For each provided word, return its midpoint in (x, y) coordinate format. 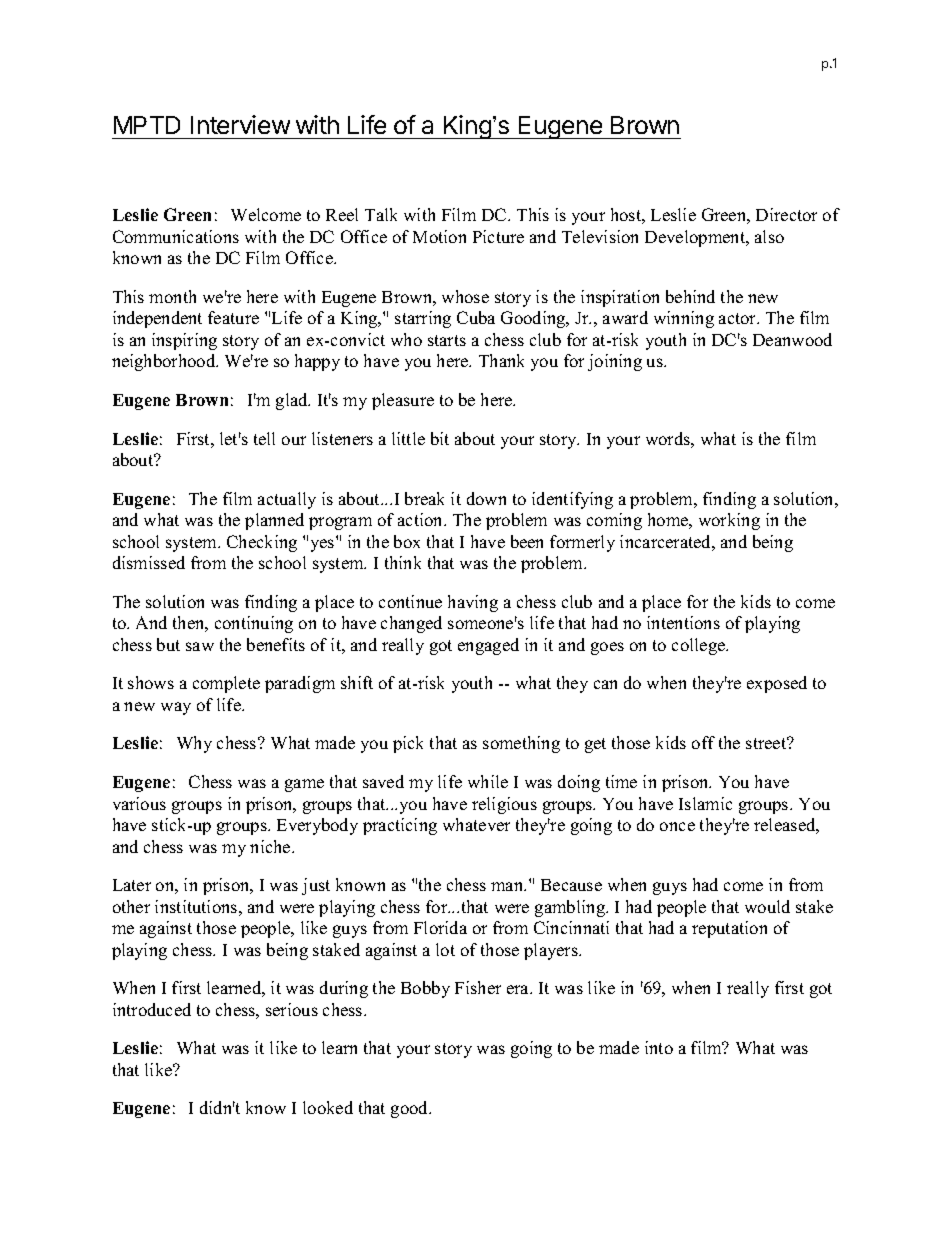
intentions (683, 622)
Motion (439, 236)
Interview (240, 124)
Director (786, 214)
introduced (152, 1009)
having (473, 603)
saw (200, 646)
